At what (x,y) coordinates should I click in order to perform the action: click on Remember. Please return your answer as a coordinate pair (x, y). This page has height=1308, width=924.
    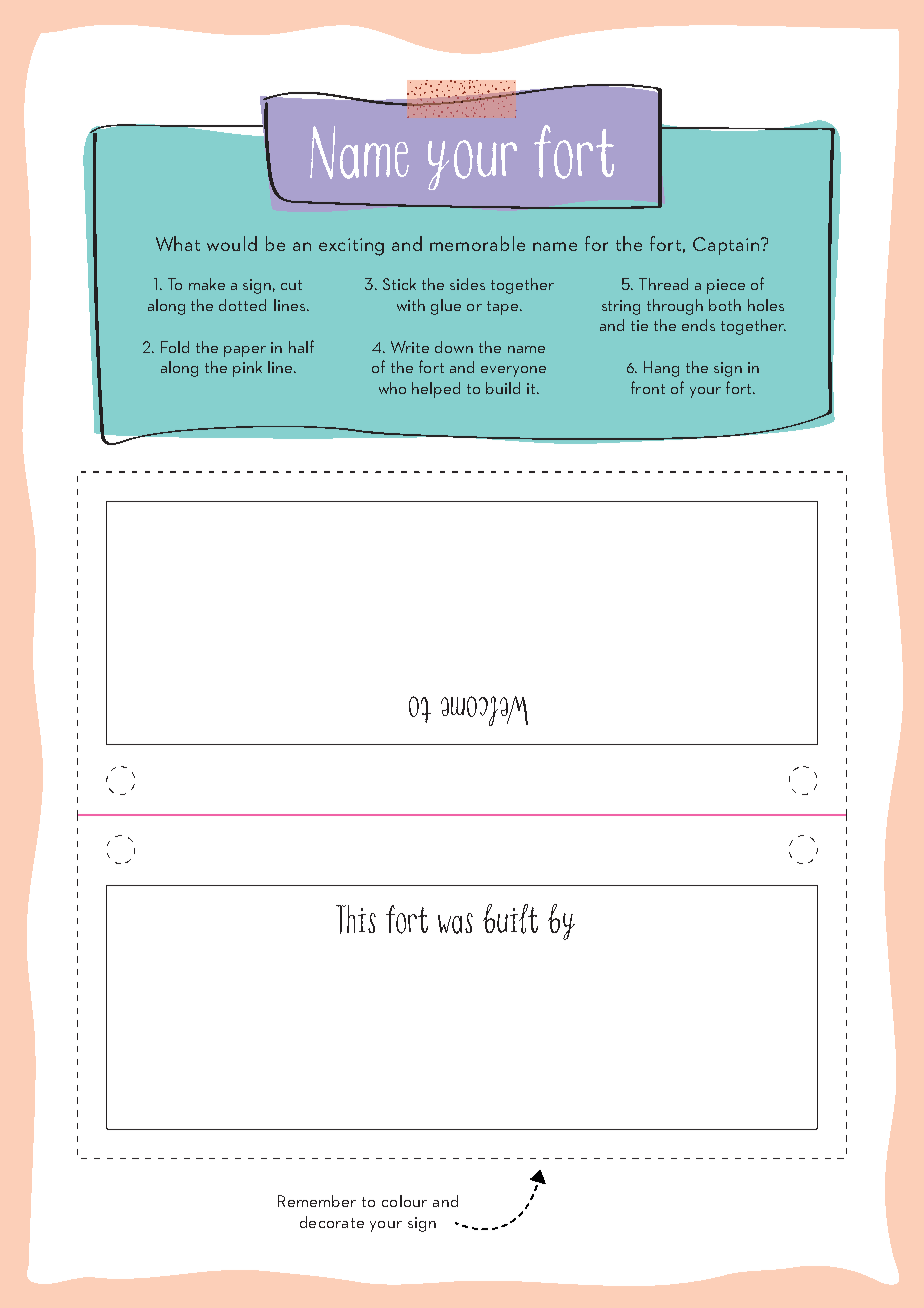
    Looking at the image, I should click on (317, 1201).
